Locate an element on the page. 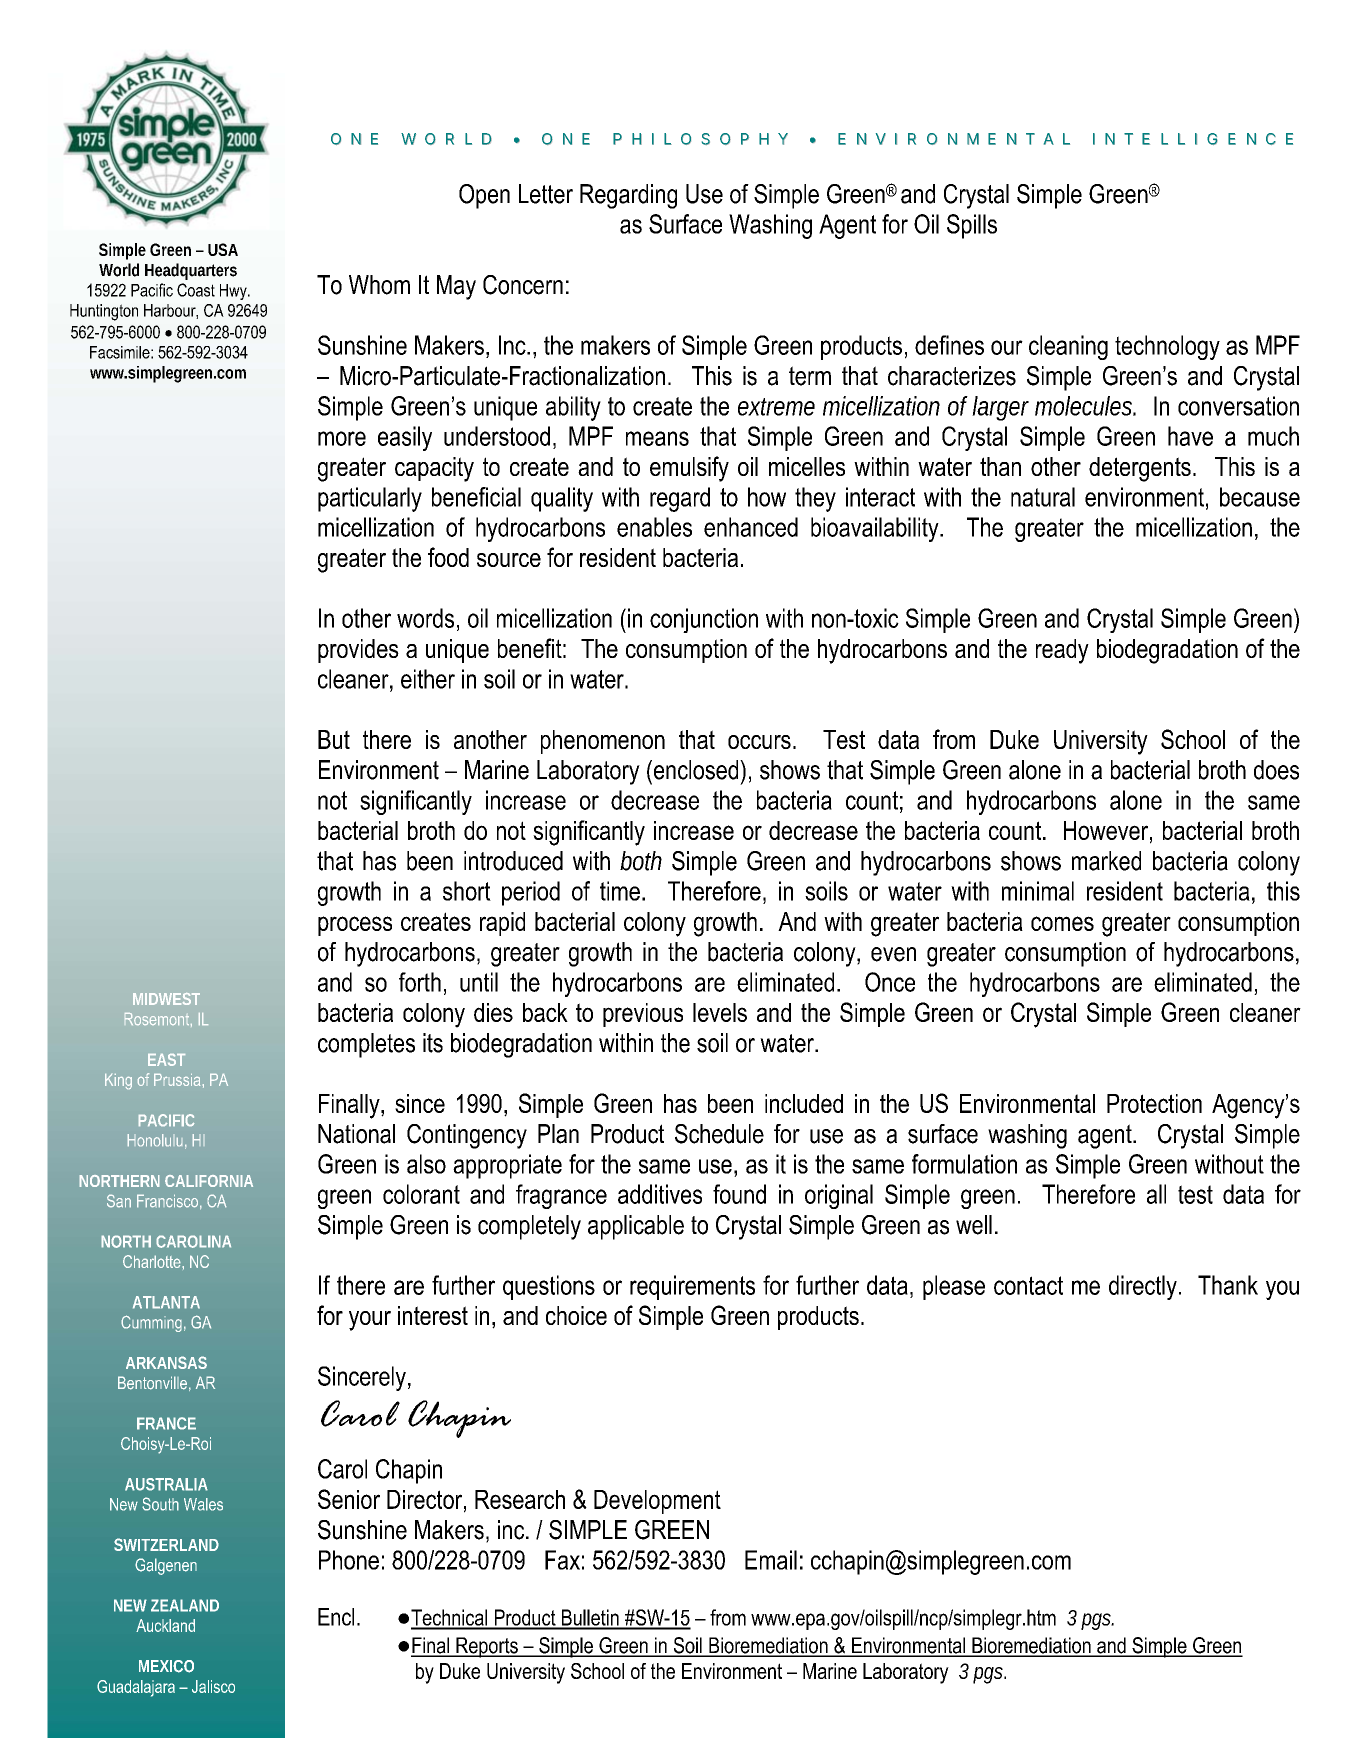  Schedule is located at coordinates (719, 1134).
